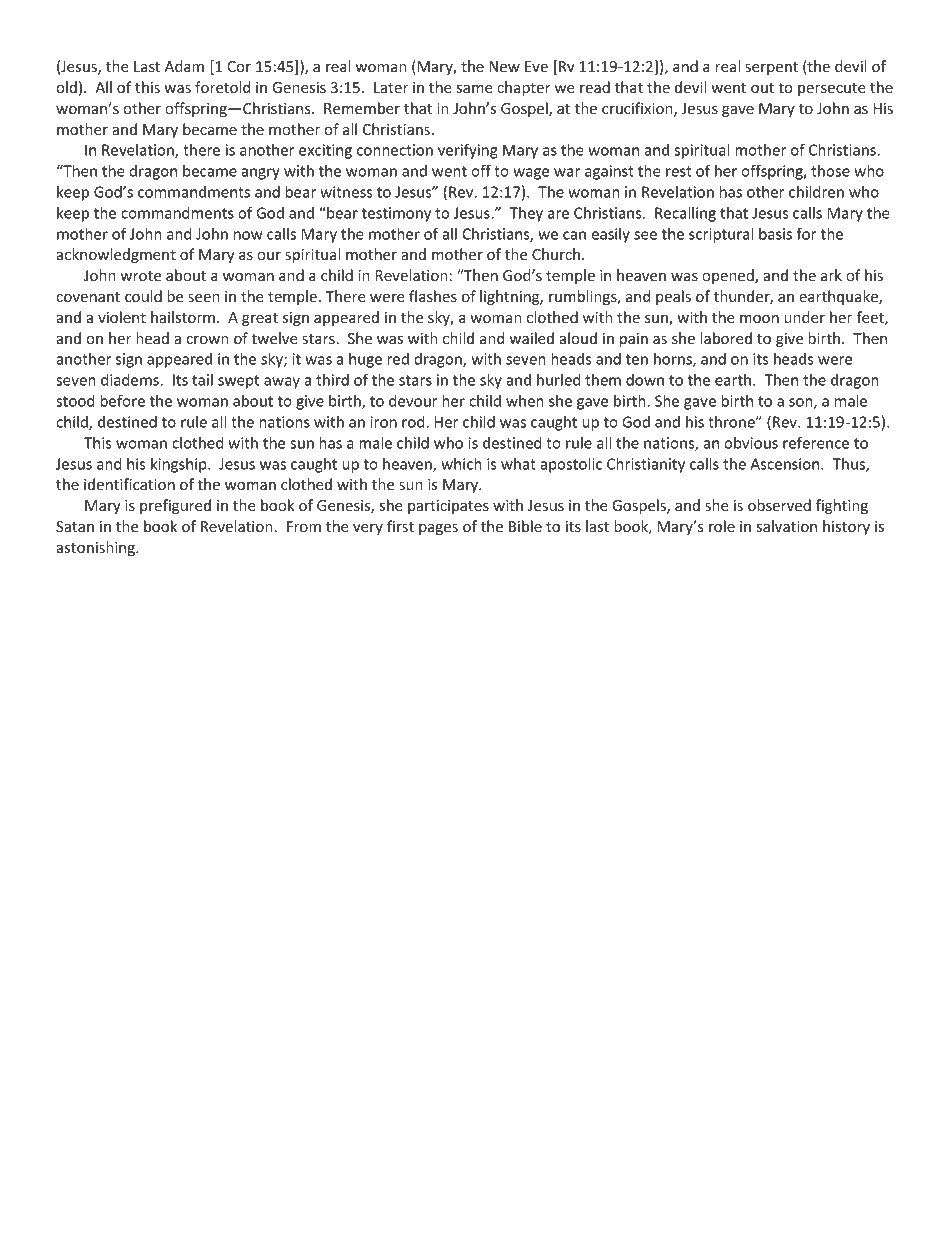 The width and height of the screenshot is (952, 1233). Describe the element at coordinates (475, 89) in the screenshot. I see `same` at that location.
